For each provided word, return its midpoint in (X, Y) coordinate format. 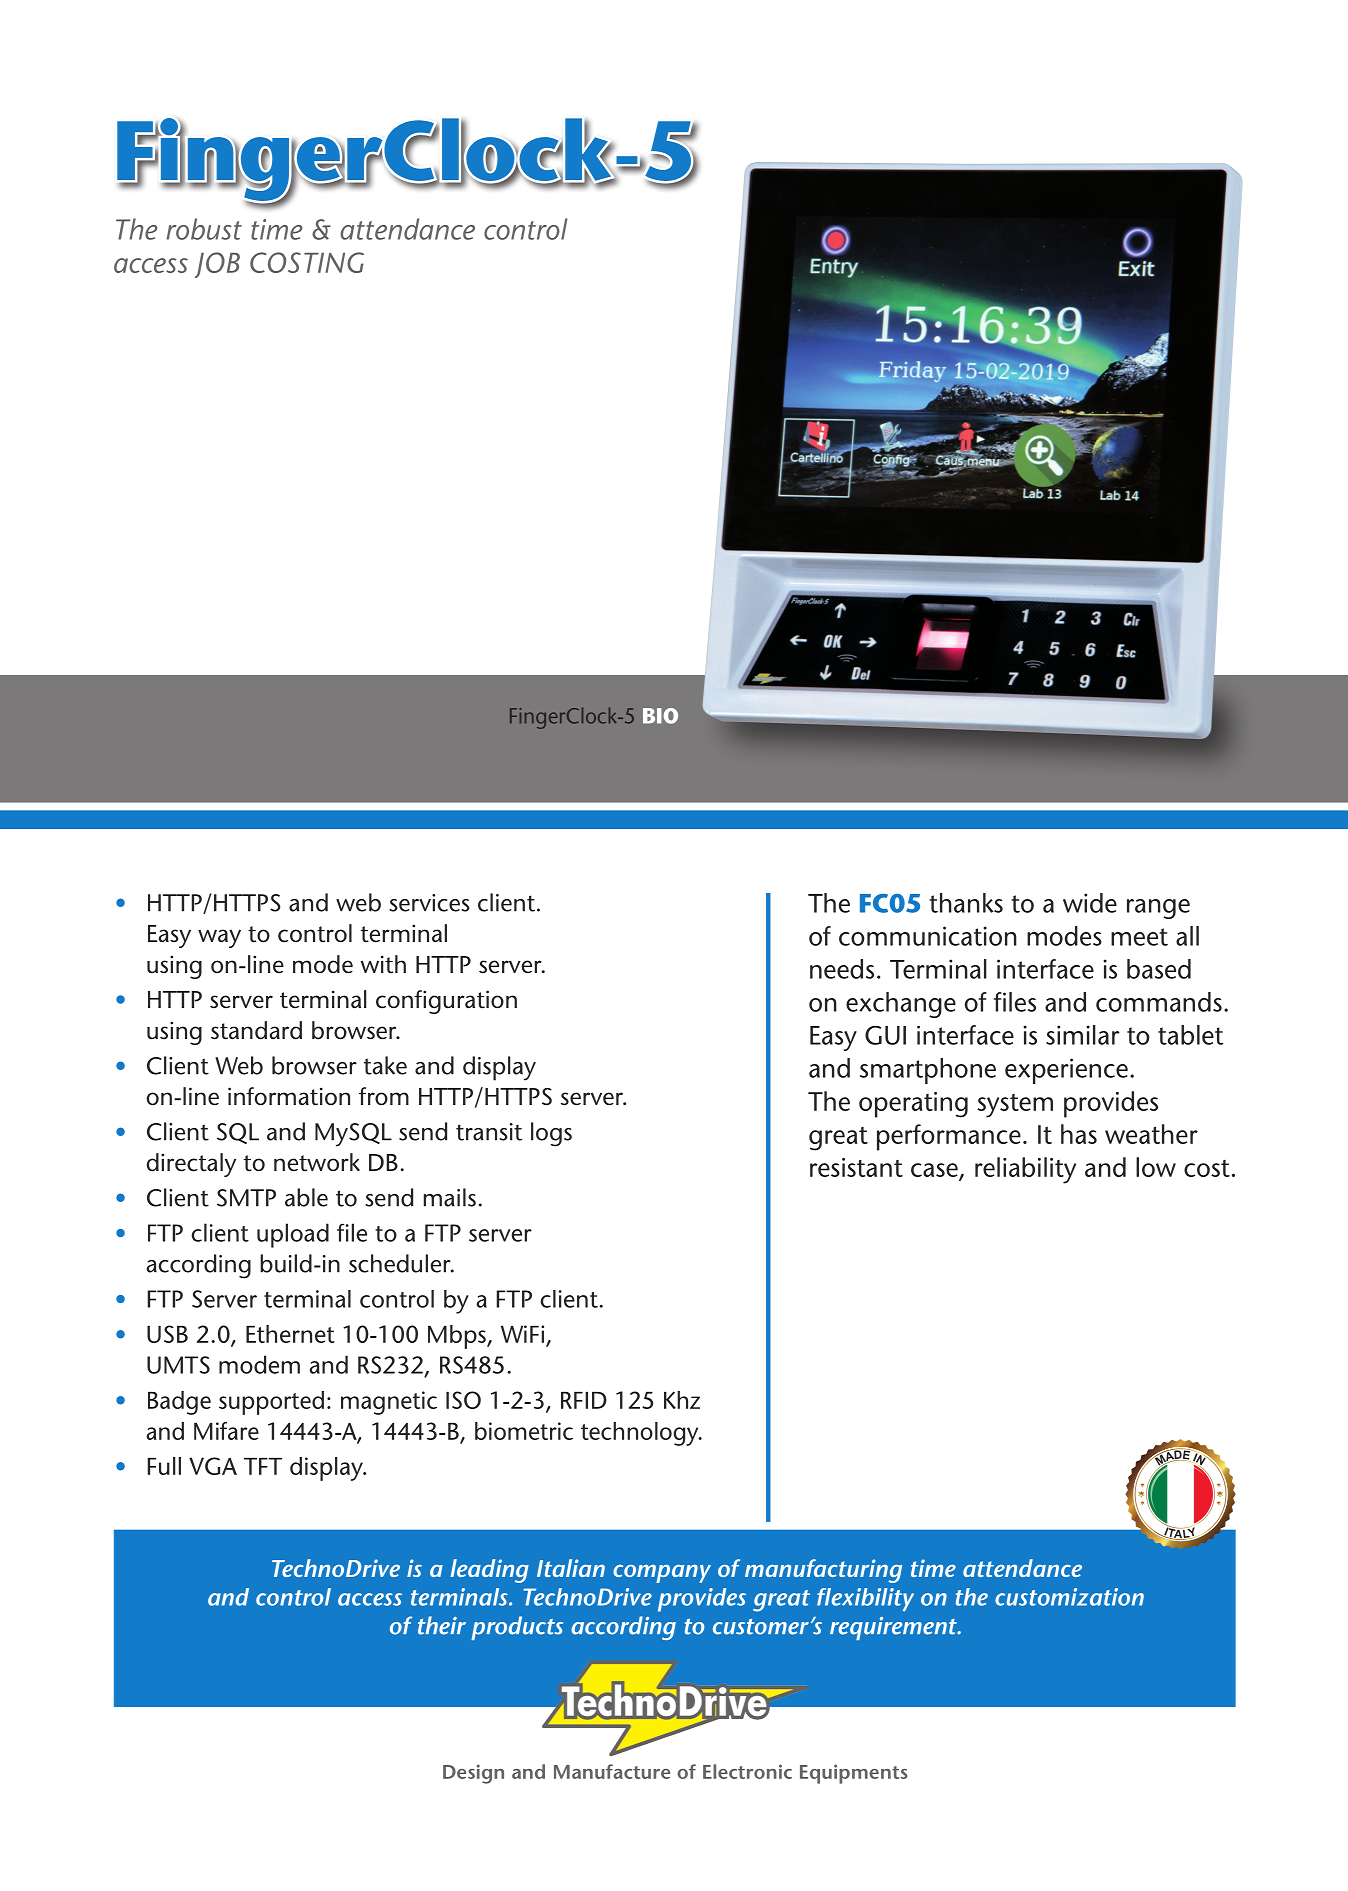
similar (1083, 1035)
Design (473, 1774)
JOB (217, 265)
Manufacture (612, 1771)
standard (256, 1030)
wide (1090, 903)
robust (204, 229)
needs (842, 969)
